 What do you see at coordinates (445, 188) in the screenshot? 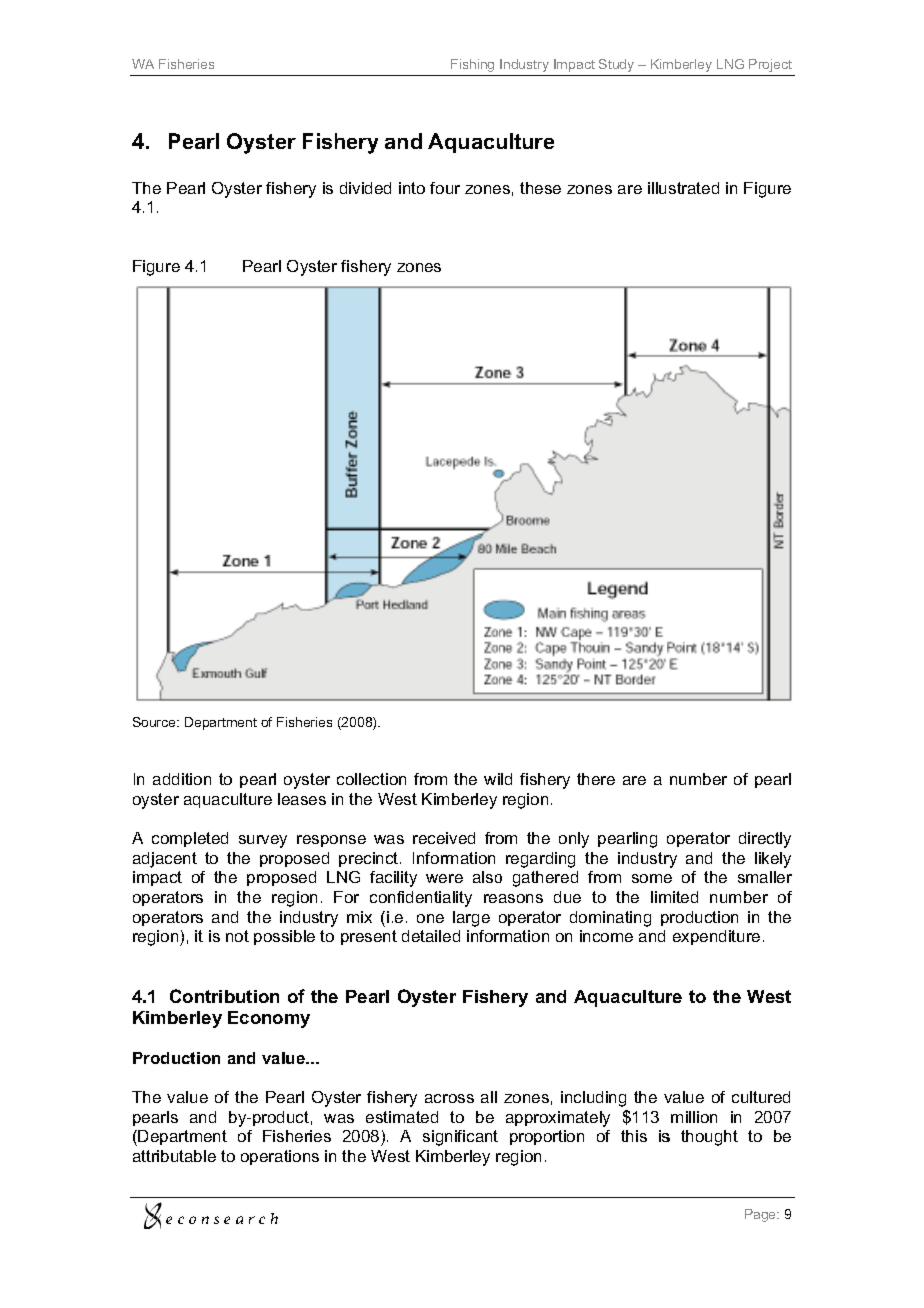
I see `four` at bounding box center [445, 188].
